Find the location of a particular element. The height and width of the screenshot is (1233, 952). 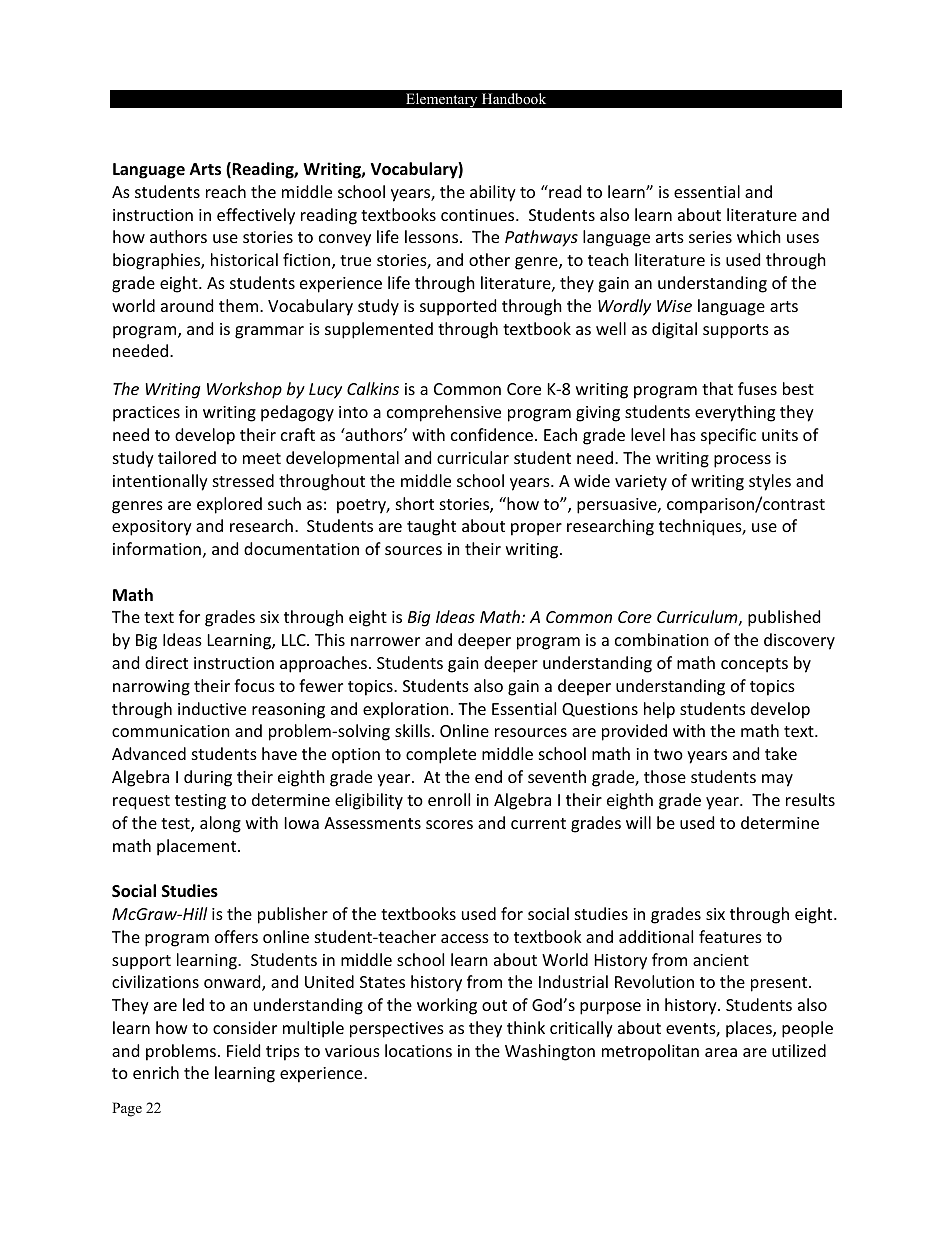

may is located at coordinates (777, 780).
